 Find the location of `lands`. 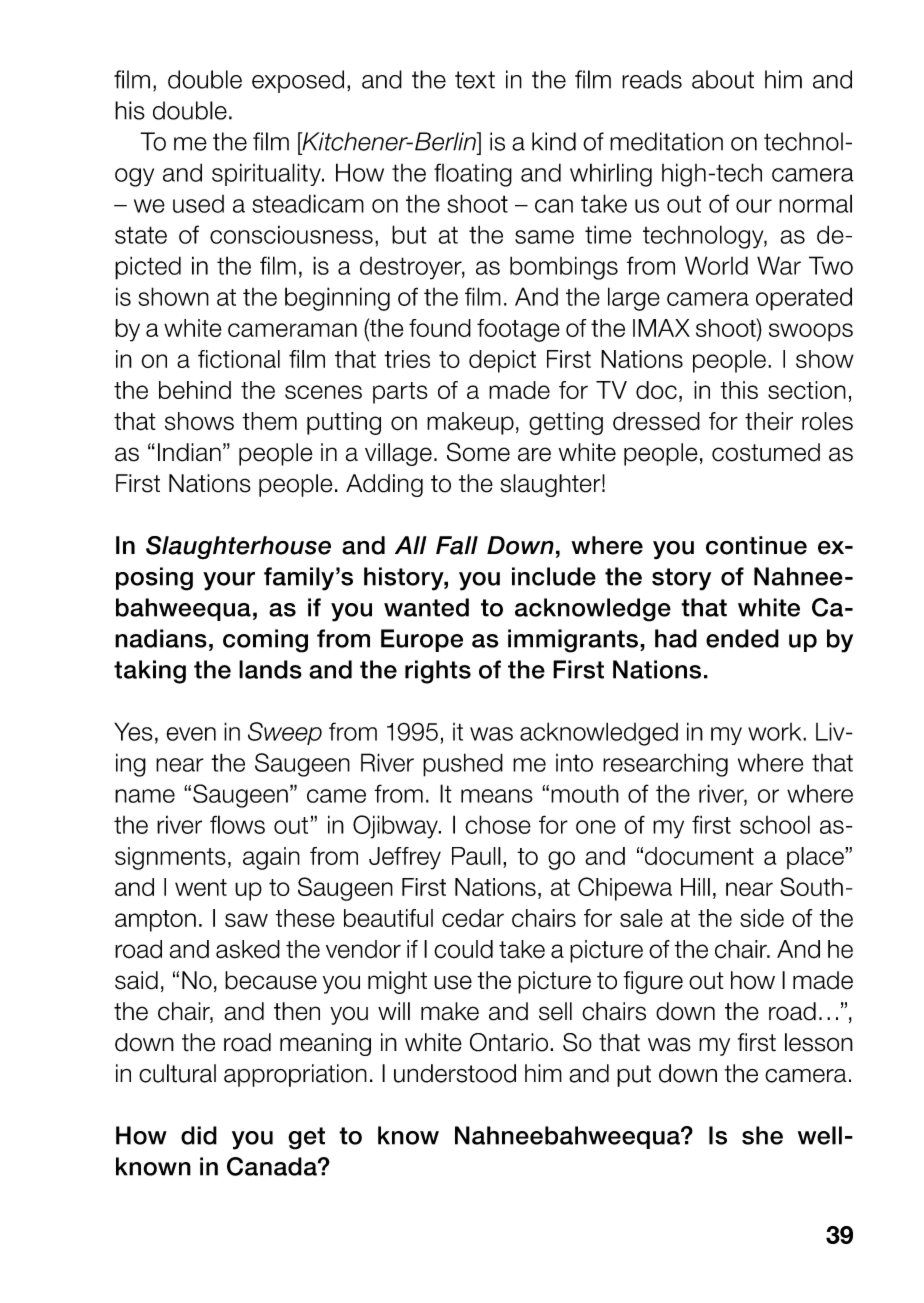

lands is located at coordinates (270, 669).
